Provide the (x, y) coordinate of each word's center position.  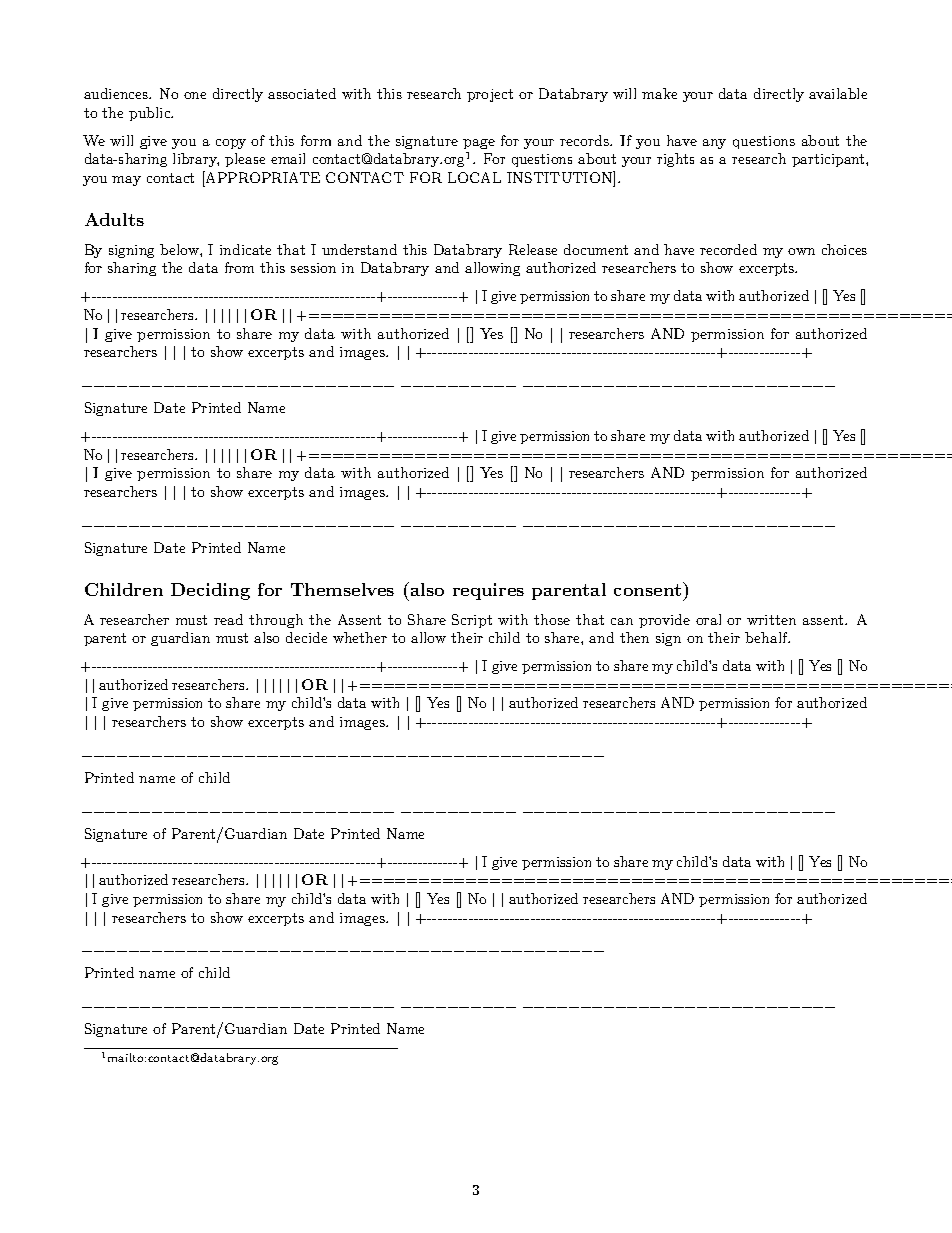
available (838, 93)
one (195, 95)
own (801, 251)
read (228, 619)
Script (472, 621)
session (313, 268)
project (490, 95)
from (239, 267)
